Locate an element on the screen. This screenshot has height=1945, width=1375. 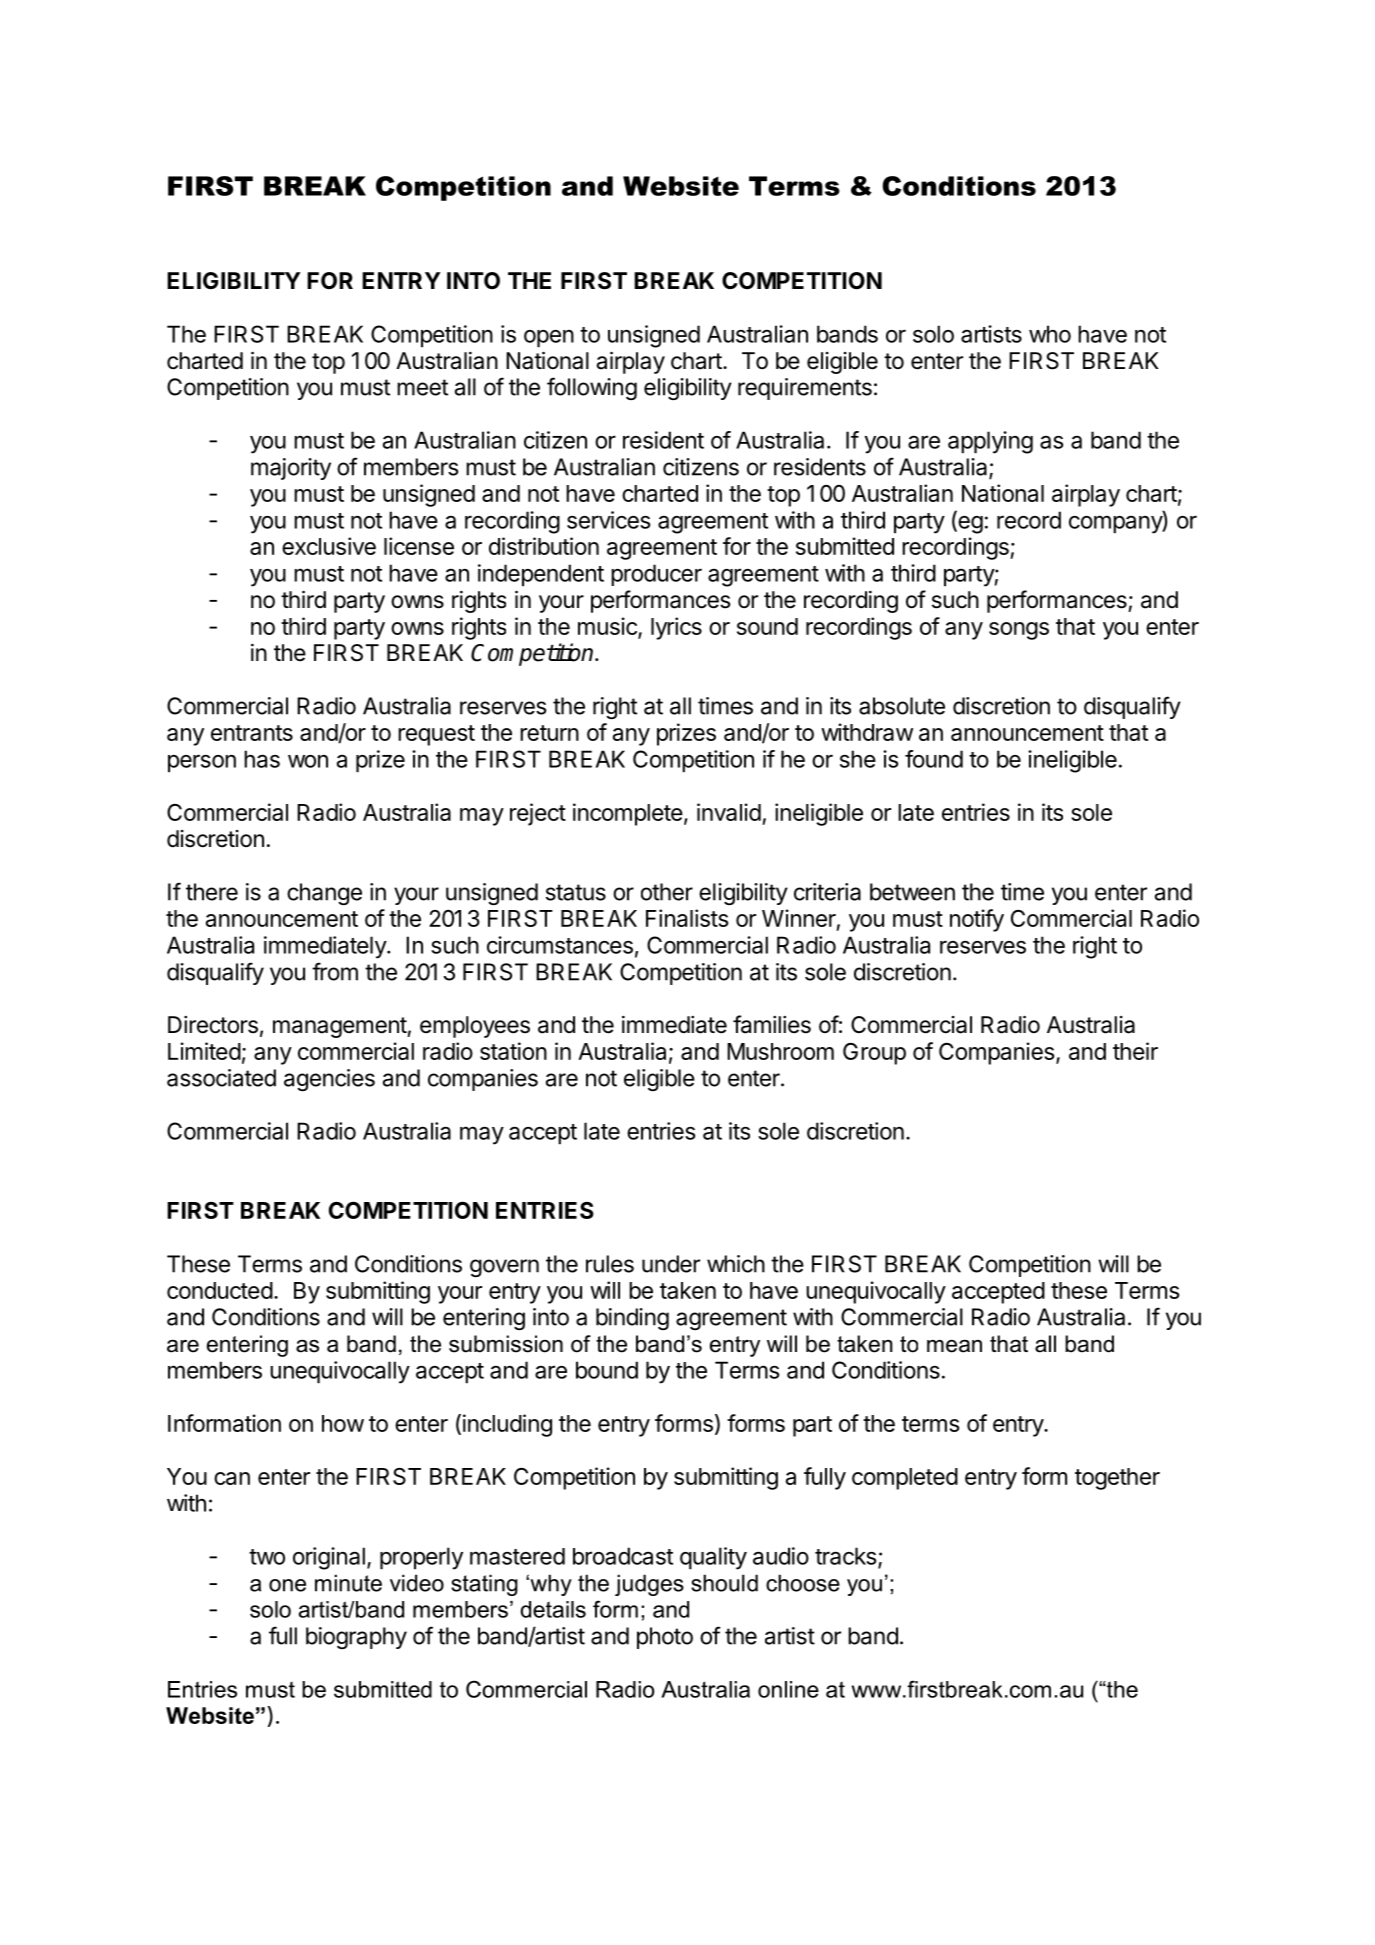
tracks is located at coordinates (845, 1556).
